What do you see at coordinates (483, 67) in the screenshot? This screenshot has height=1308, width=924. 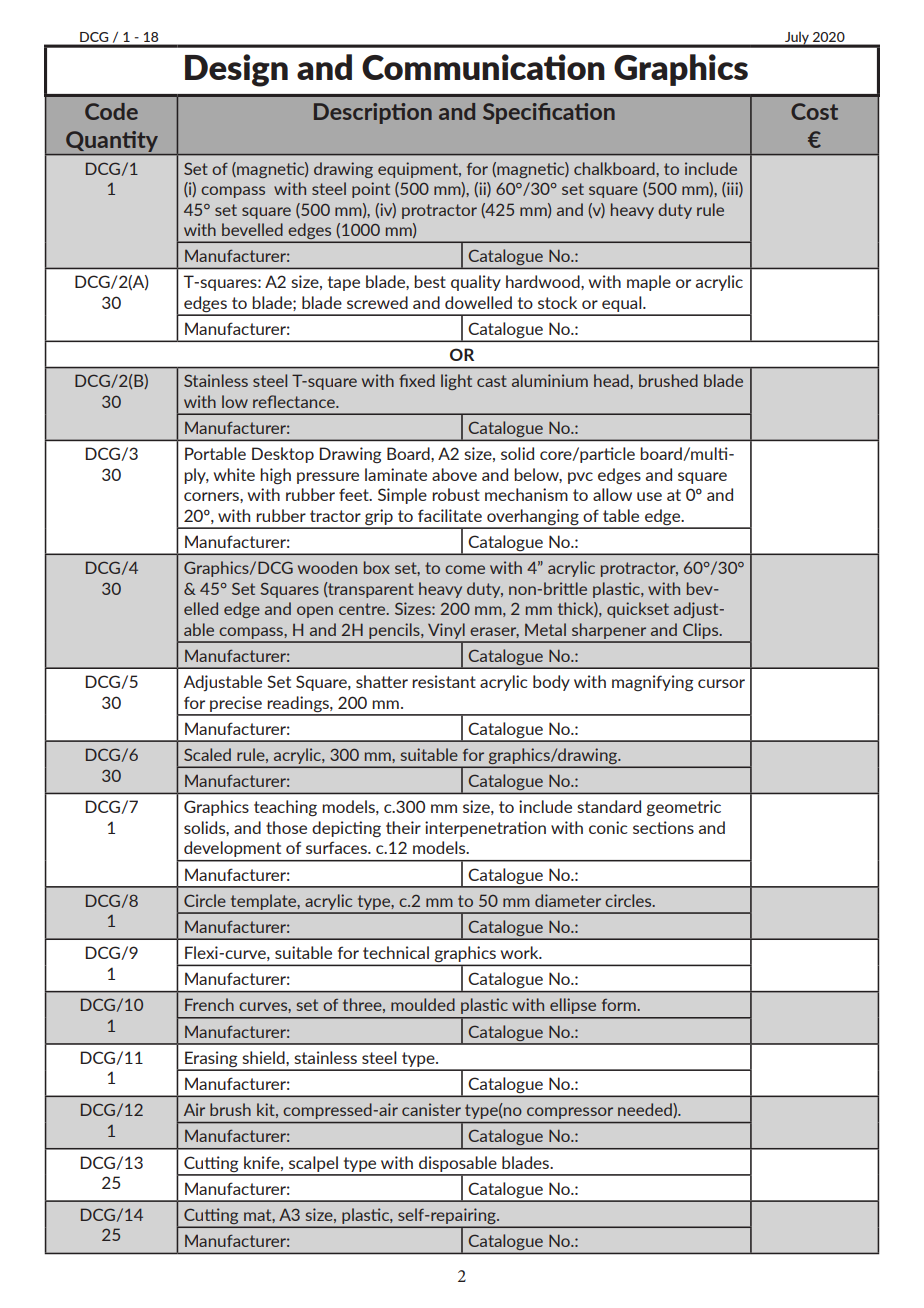 I see `Communication` at bounding box center [483, 67].
